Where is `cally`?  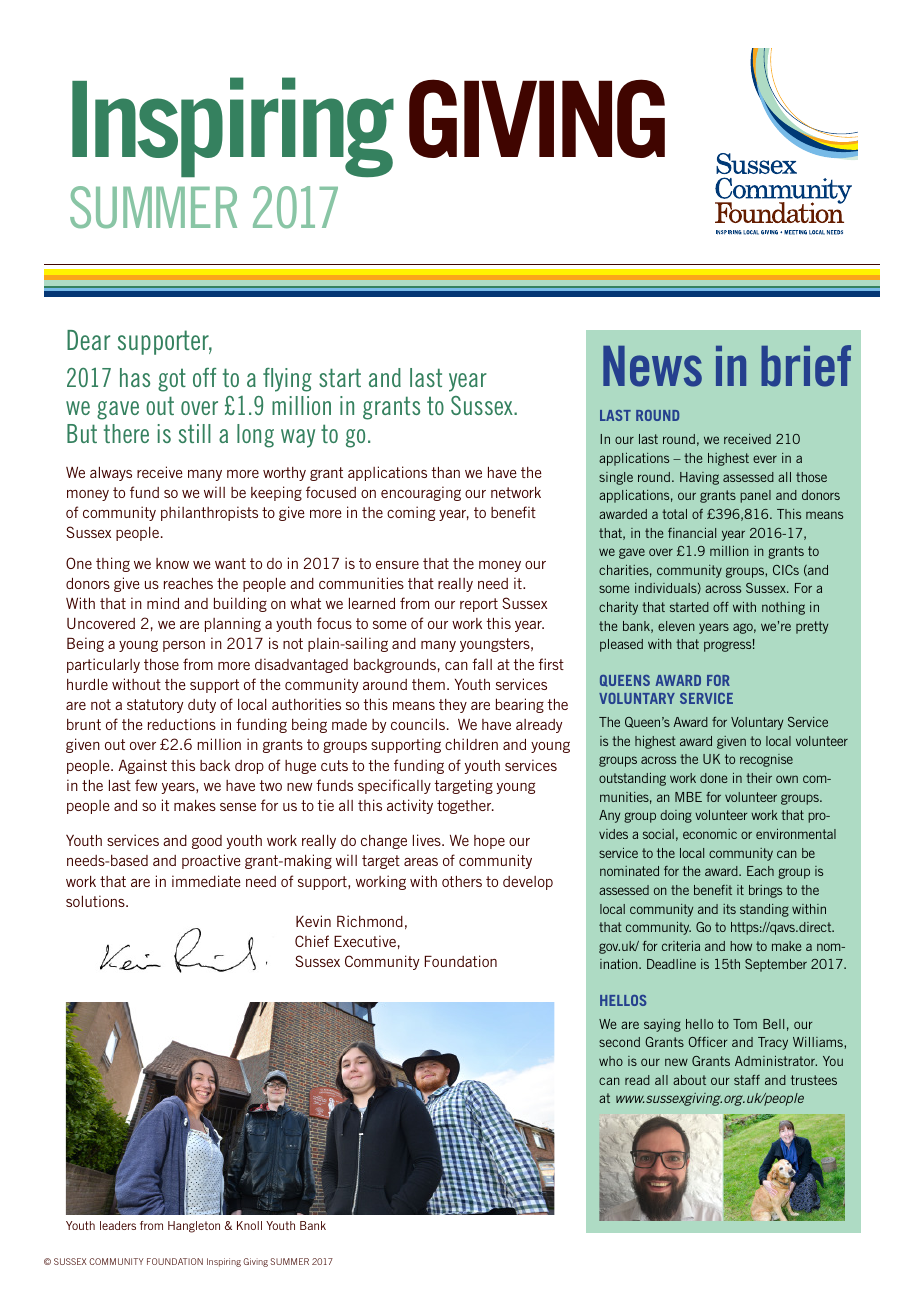
cally is located at coordinates (416, 787).
